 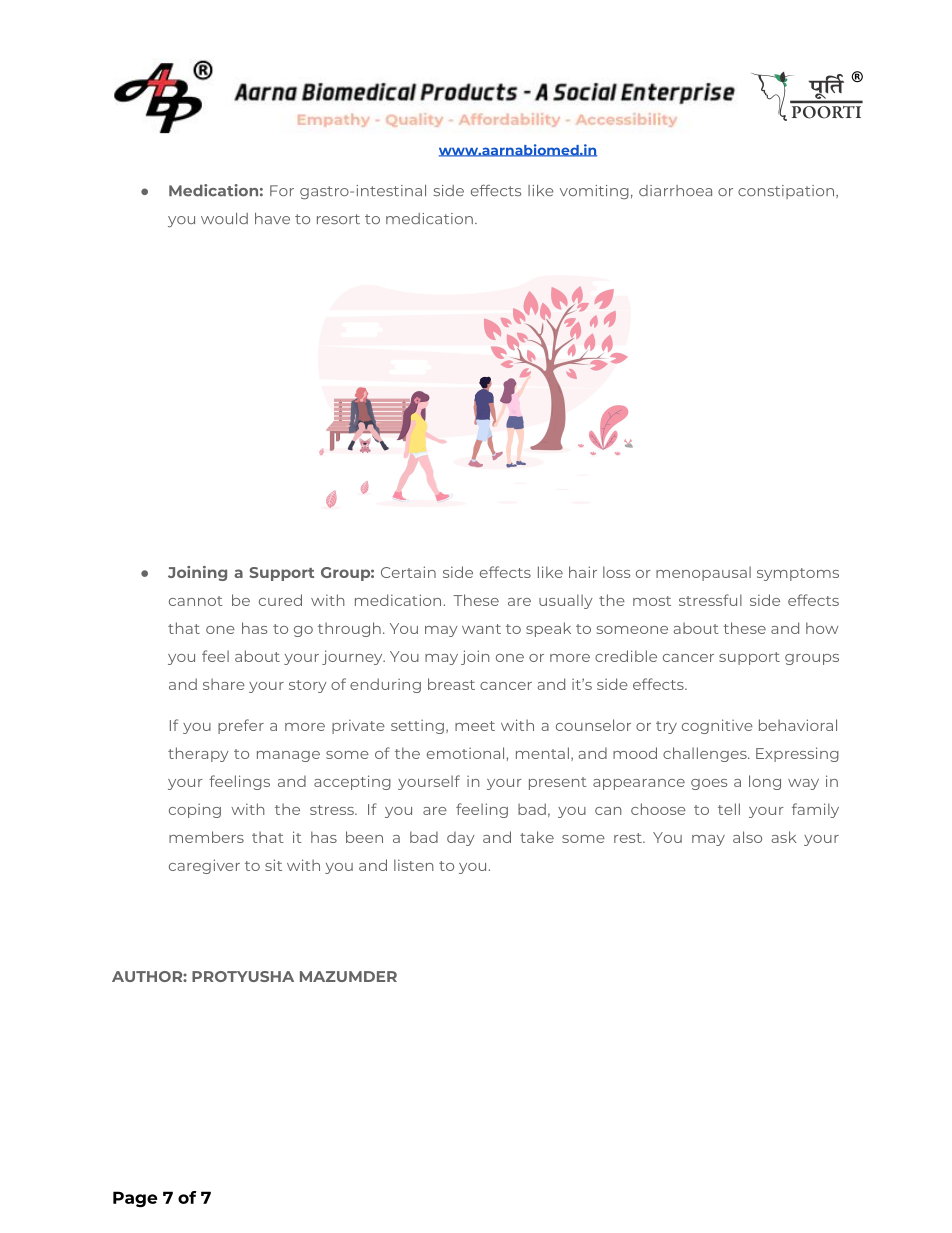 What do you see at coordinates (451, 684) in the screenshot?
I see `breast` at bounding box center [451, 684].
